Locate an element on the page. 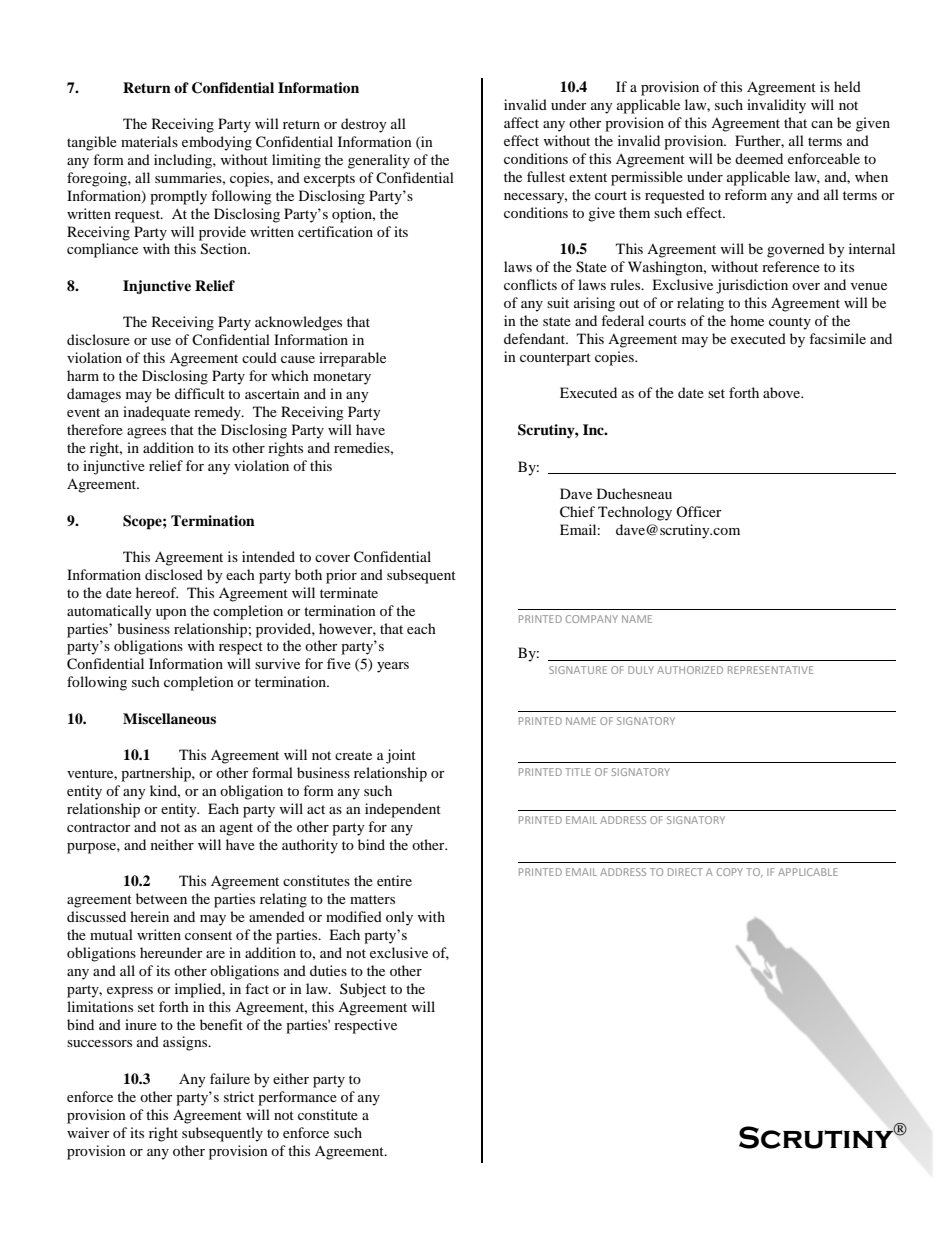 The image size is (952, 1233). COPY is located at coordinates (730, 872).
